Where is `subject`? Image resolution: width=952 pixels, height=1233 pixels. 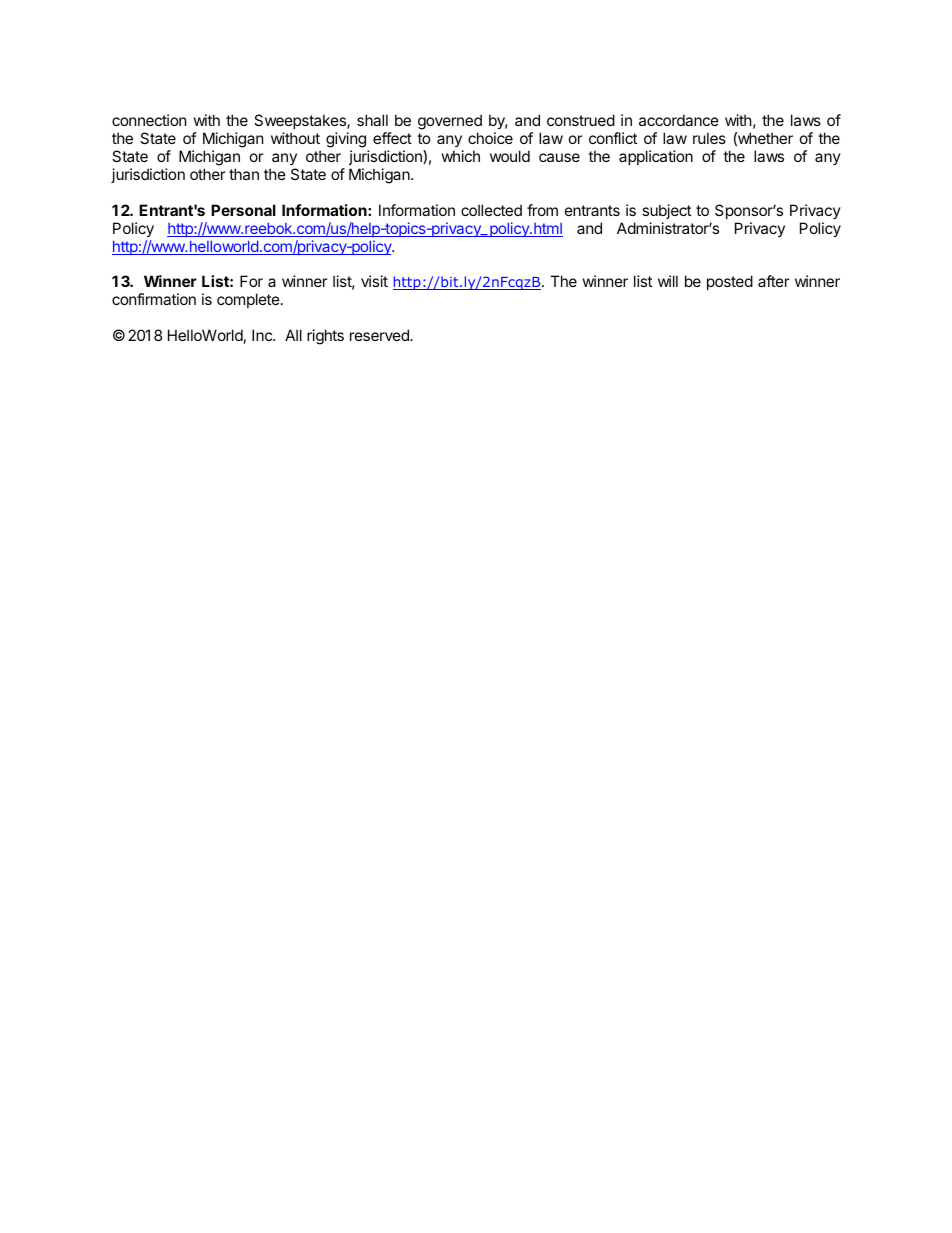
subject is located at coordinates (666, 211).
